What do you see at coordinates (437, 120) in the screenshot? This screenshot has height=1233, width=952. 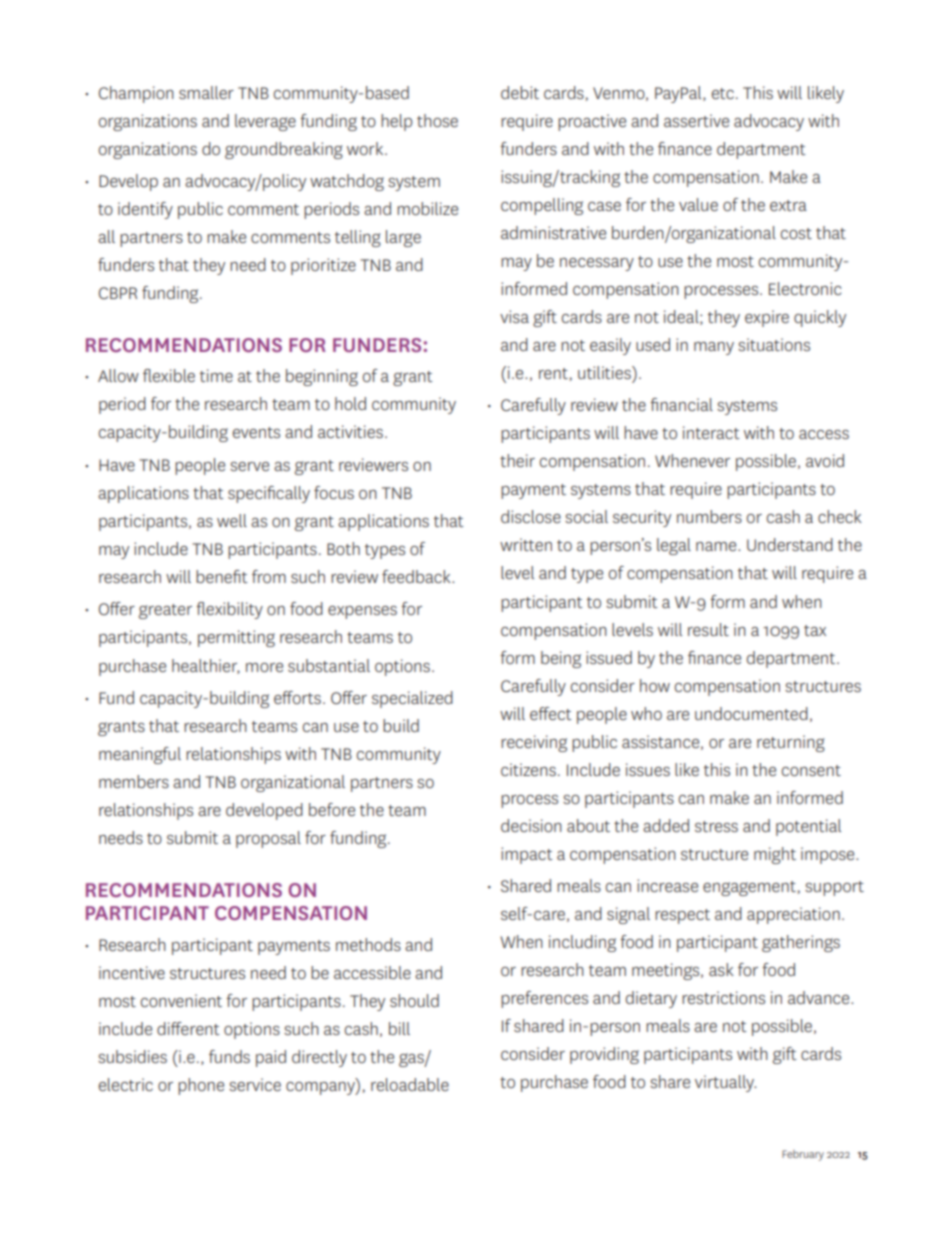 I see `those` at bounding box center [437, 120].
